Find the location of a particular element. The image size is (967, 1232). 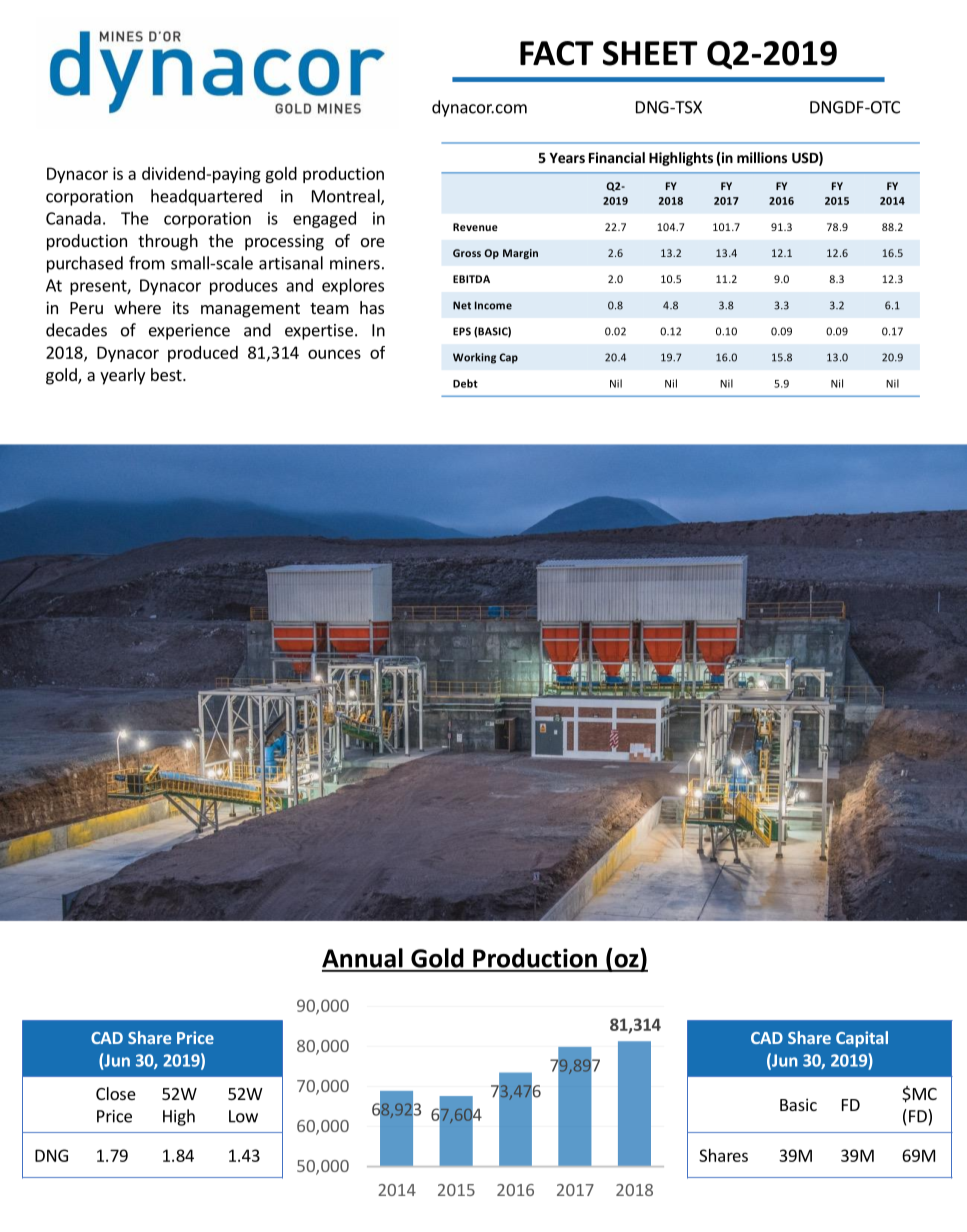

Low is located at coordinates (243, 1116).
